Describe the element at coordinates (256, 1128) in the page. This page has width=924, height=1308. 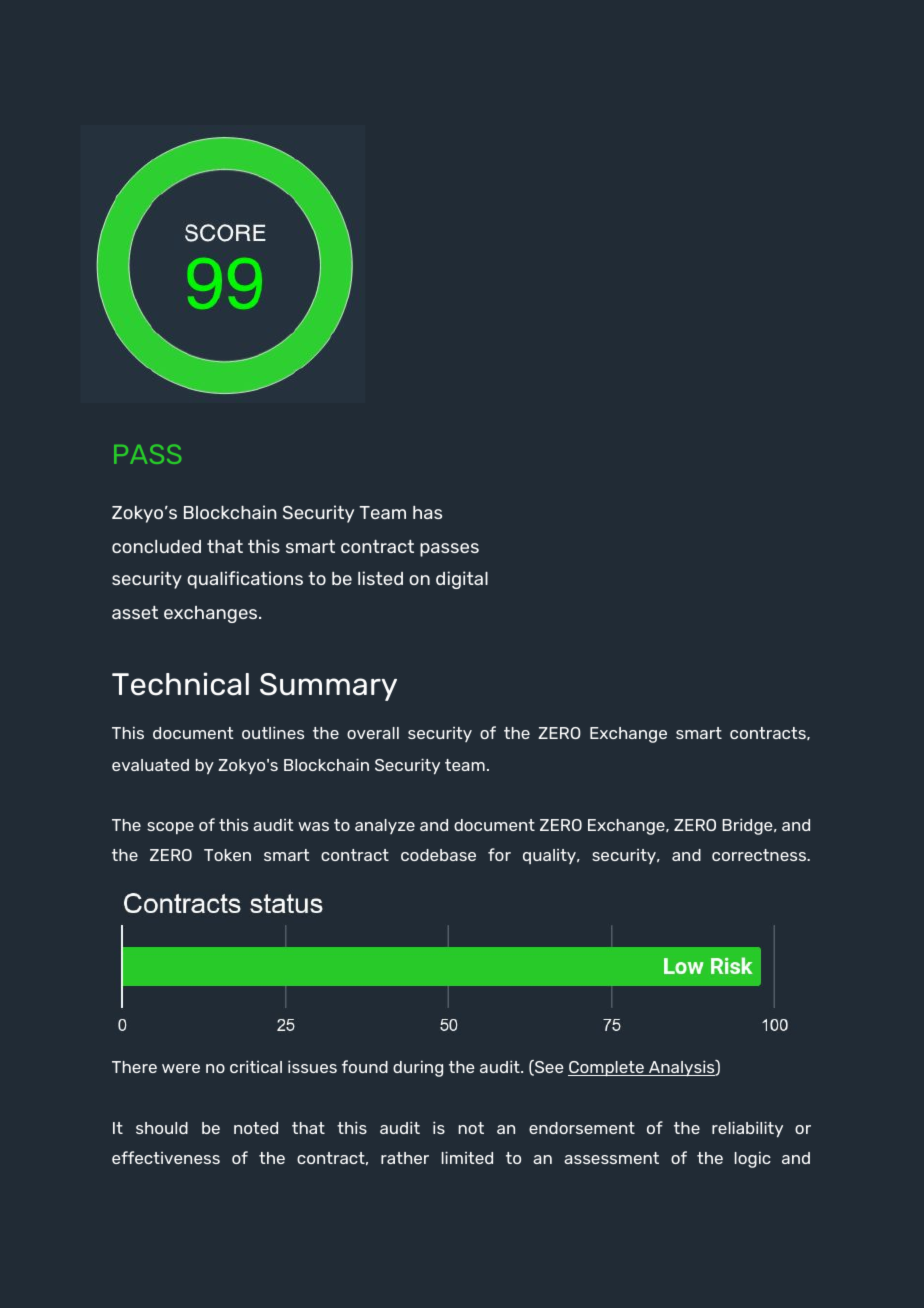
I see `noted` at that location.
